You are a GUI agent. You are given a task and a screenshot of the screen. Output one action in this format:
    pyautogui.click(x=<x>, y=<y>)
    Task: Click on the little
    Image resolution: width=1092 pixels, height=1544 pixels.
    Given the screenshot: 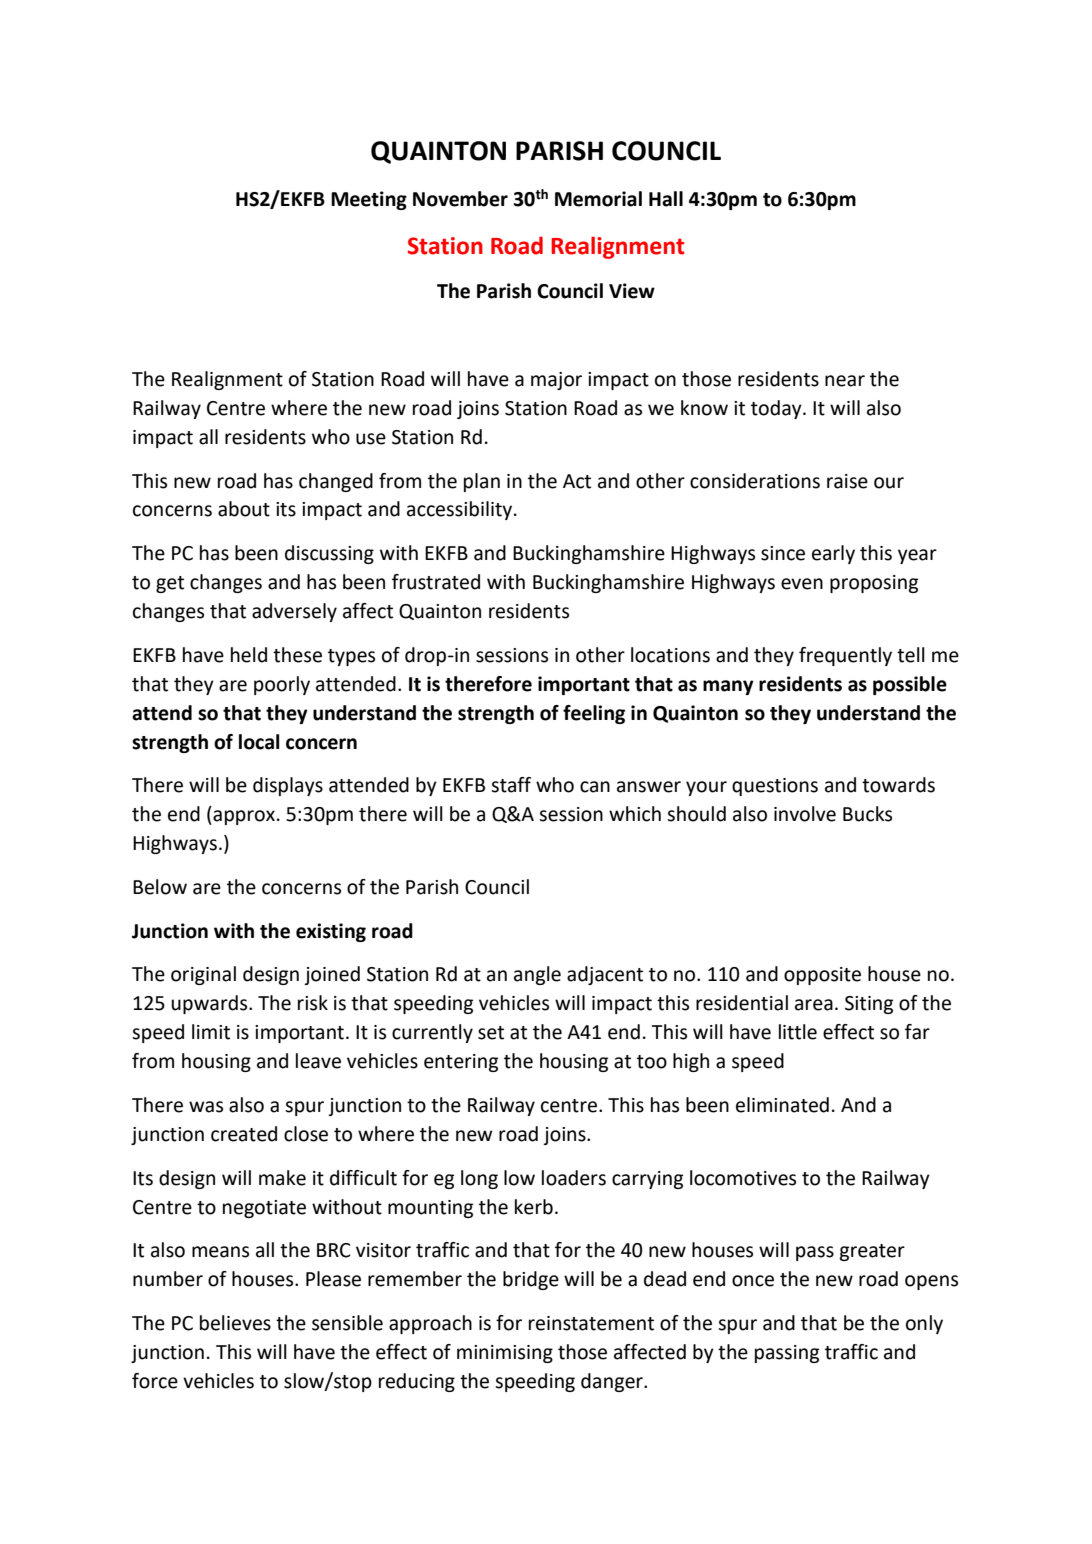 What is the action you would take?
    pyautogui.click(x=798, y=1032)
